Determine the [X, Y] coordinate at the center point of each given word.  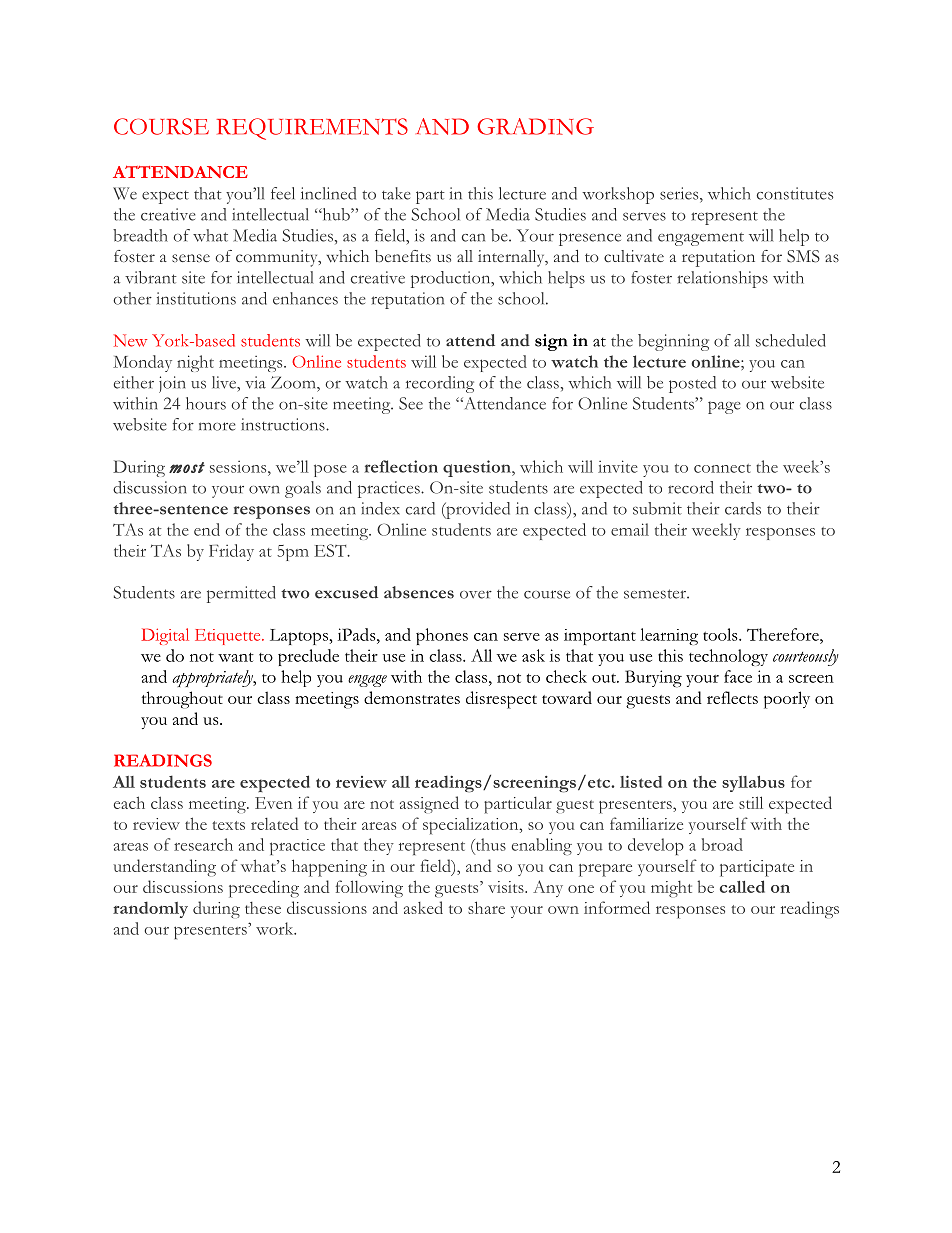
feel [282, 193]
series [680, 193]
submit [657, 508]
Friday [231, 552]
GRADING [535, 126]
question [478, 468]
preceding [264, 889]
